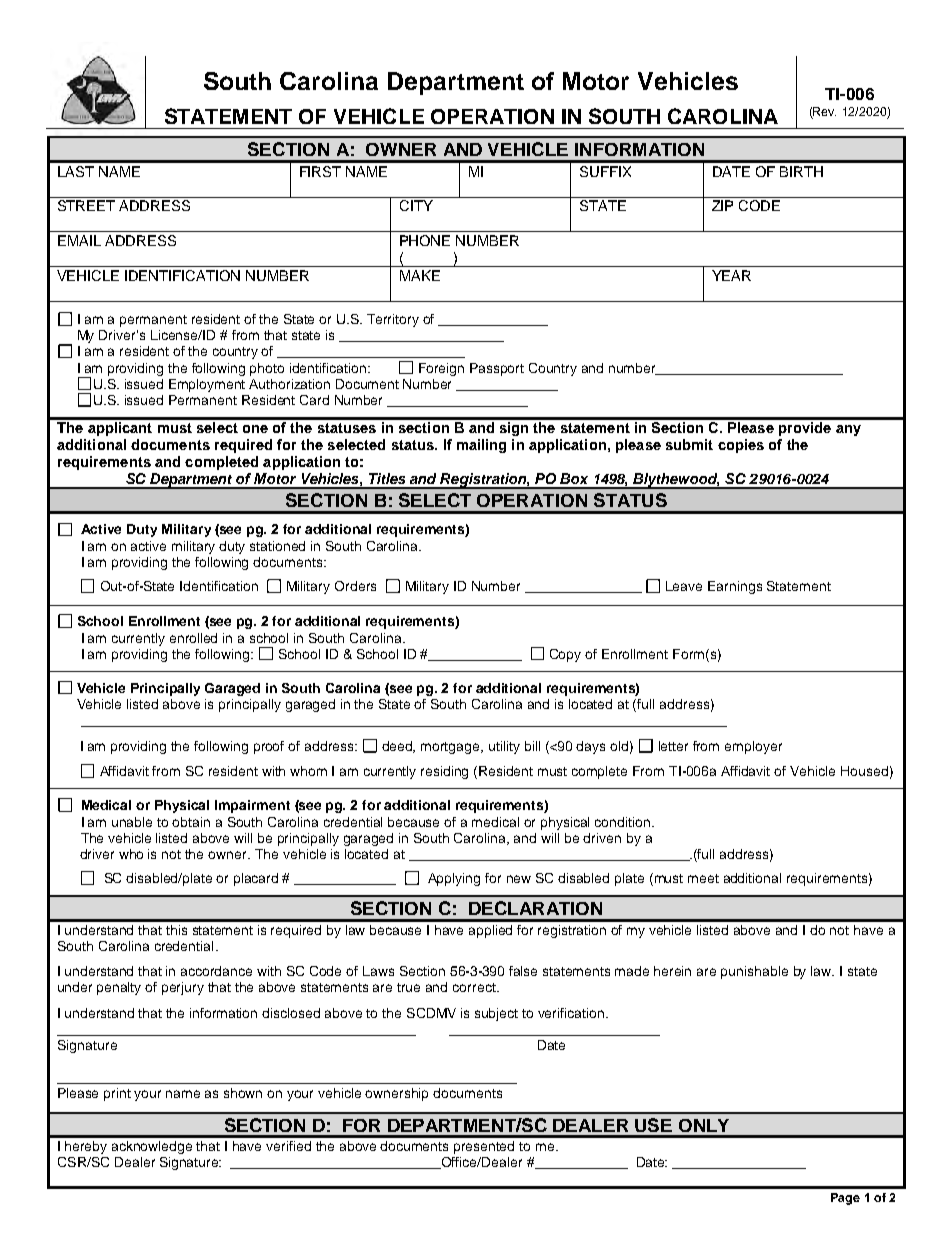 The image size is (952, 1233). What do you see at coordinates (722, 205) in the screenshot?
I see `ZIP` at bounding box center [722, 205].
